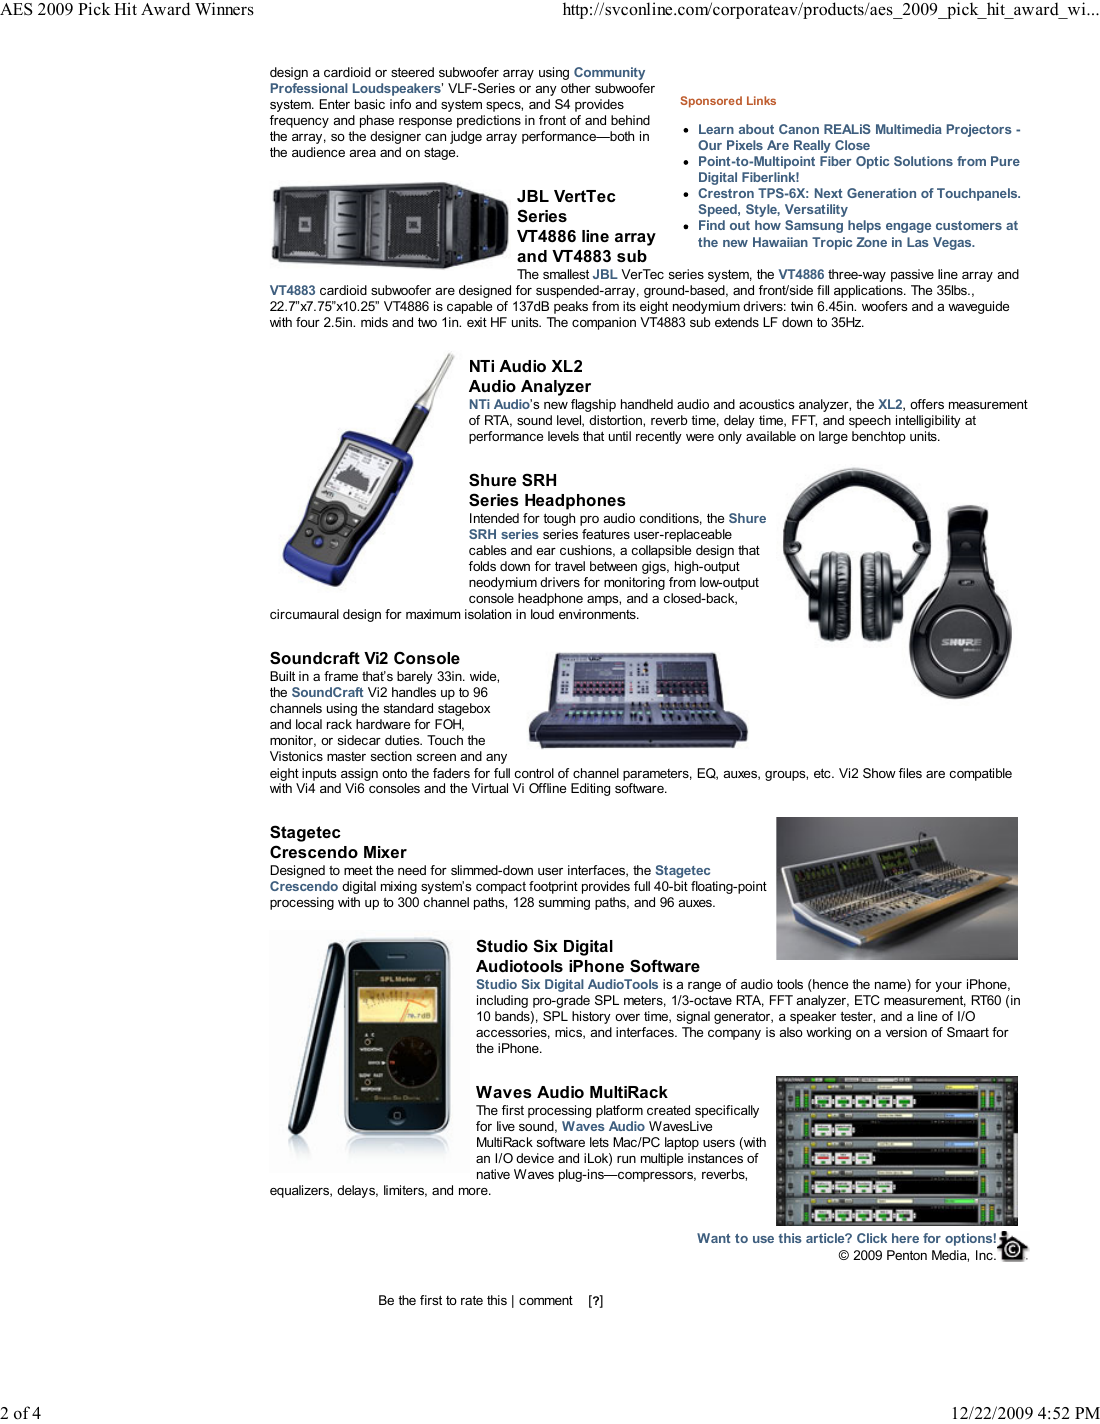 The image size is (1100, 1424). What do you see at coordinates (546, 1300) in the document?
I see `comment` at bounding box center [546, 1300].
